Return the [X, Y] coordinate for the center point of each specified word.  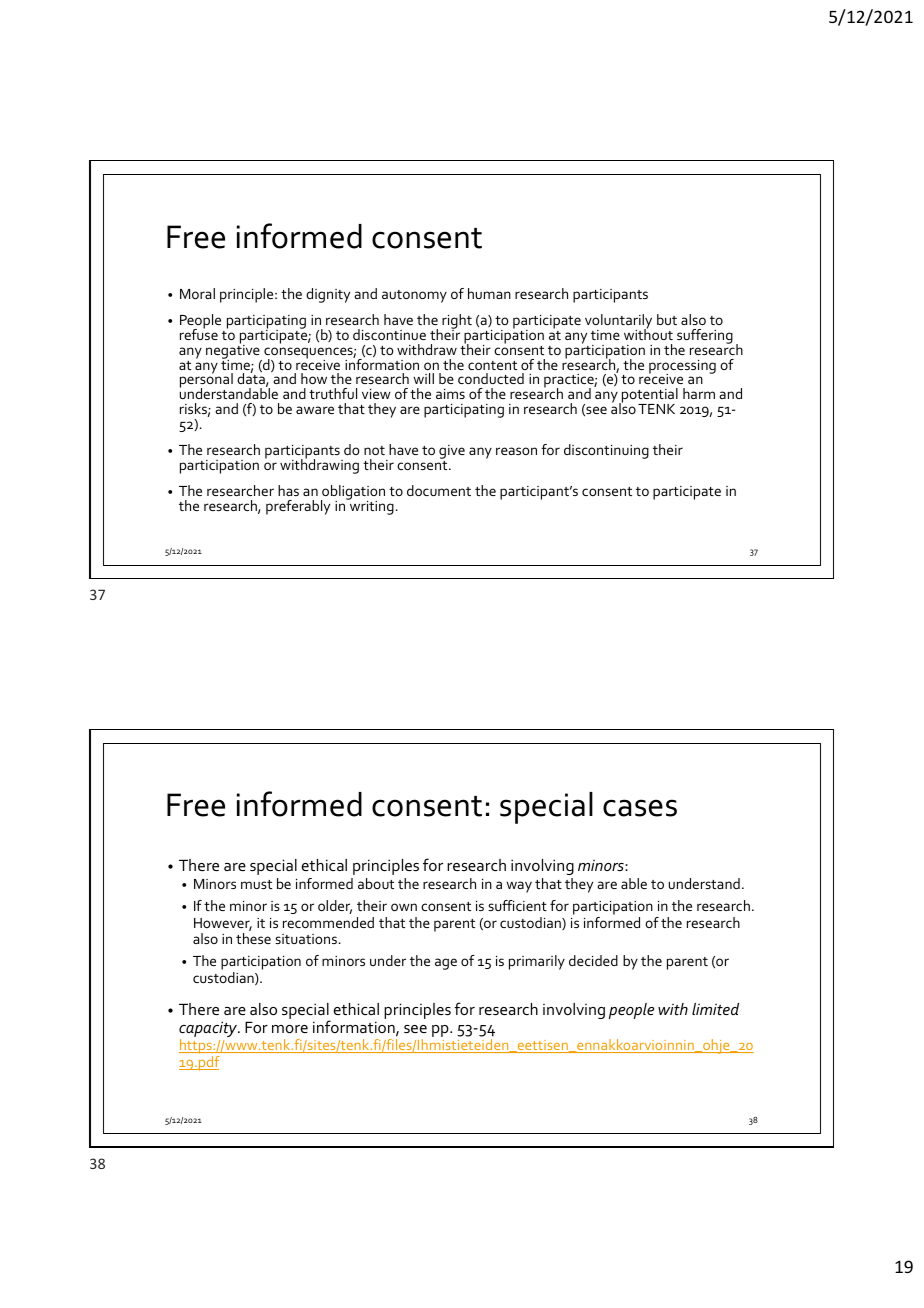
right [457, 322]
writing [370, 506]
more [290, 1029]
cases [640, 808]
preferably [298, 507]
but [667, 319]
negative [234, 351]
